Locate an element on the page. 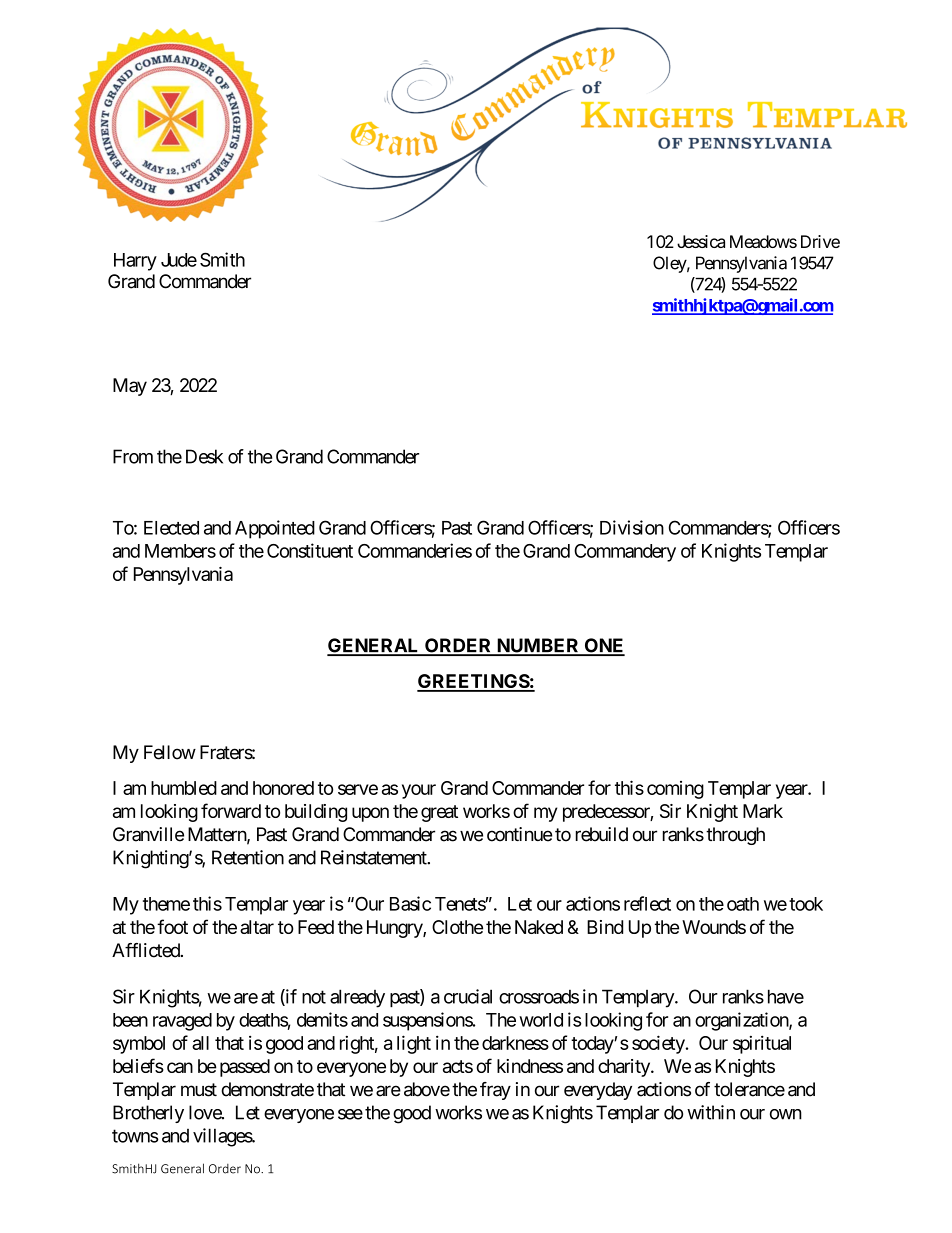 Image resolution: width=952 pixels, height=1233 pixels. forward is located at coordinates (231, 810).
